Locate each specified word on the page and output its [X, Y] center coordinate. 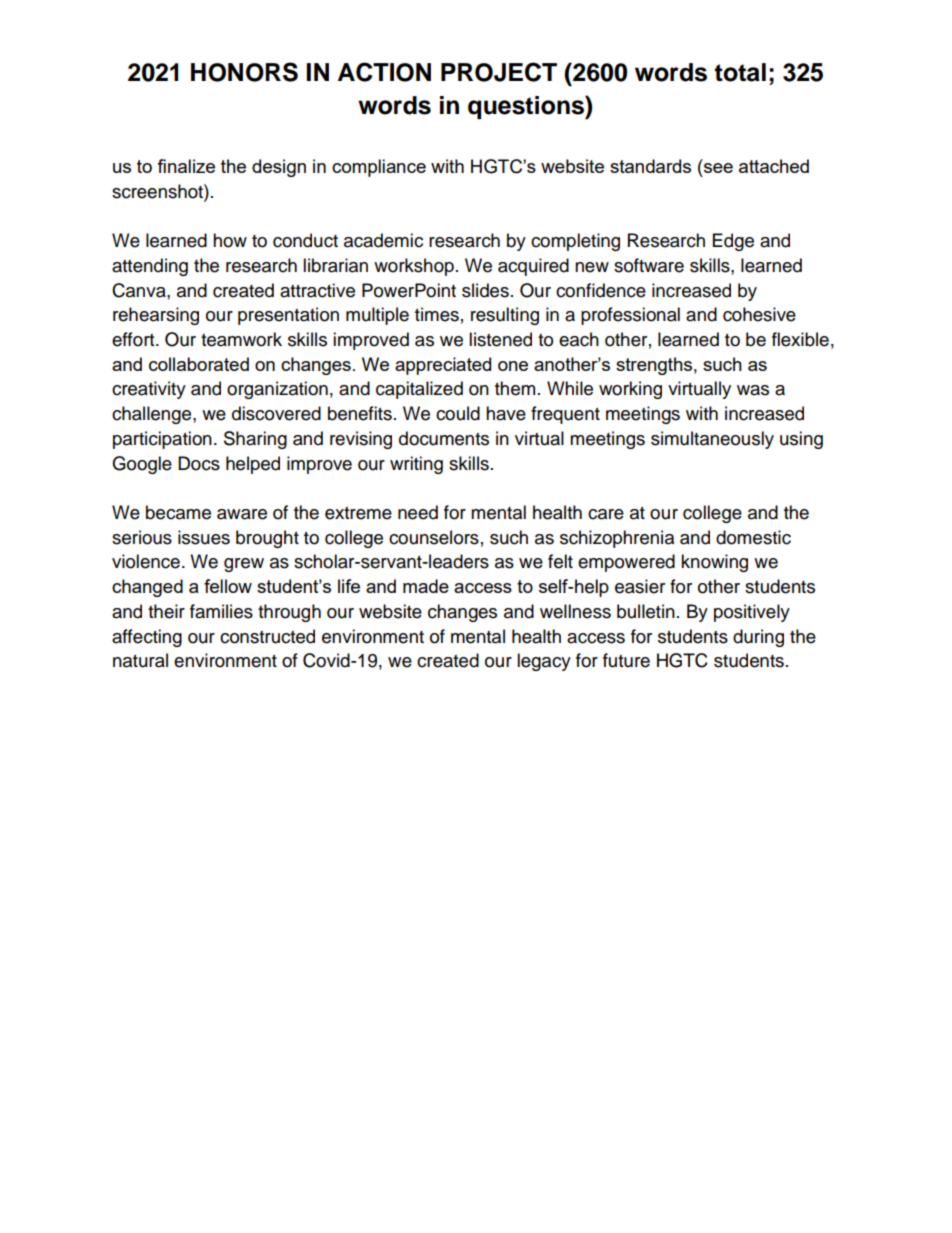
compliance [379, 168]
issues [204, 537]
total [740, 72]
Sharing [255, 440]
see [718, 168]
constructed [267, 636]
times [437, 314]
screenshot [158, 191]
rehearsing [156, 316]
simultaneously [712, 440]
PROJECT [499, 72]
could [458, 413]
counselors [434, 537]
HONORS [244, 72]
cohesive [759, 314]
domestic [753, 537]
